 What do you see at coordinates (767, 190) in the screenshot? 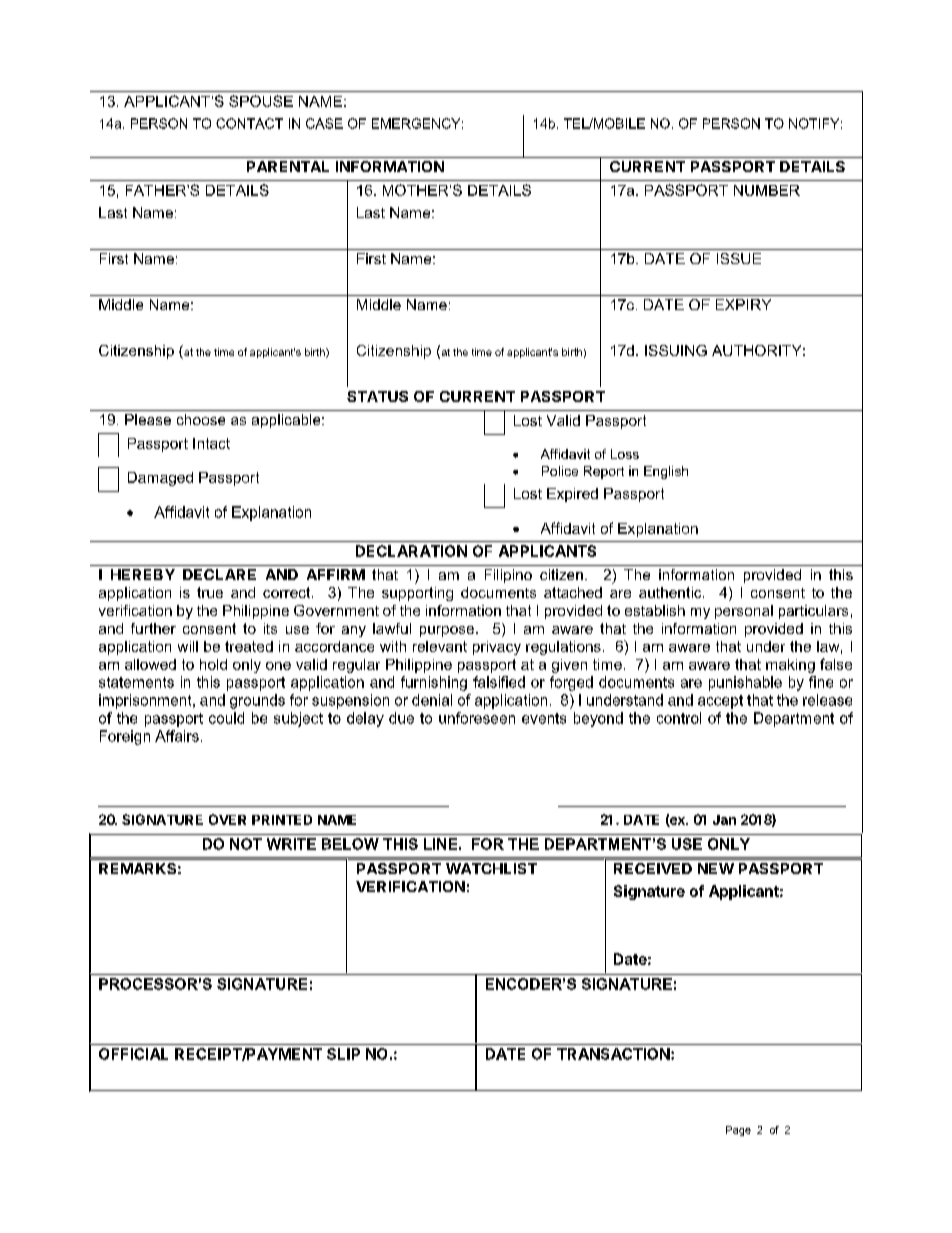
I see `NUMBER` at bounding box center [767, 190].
